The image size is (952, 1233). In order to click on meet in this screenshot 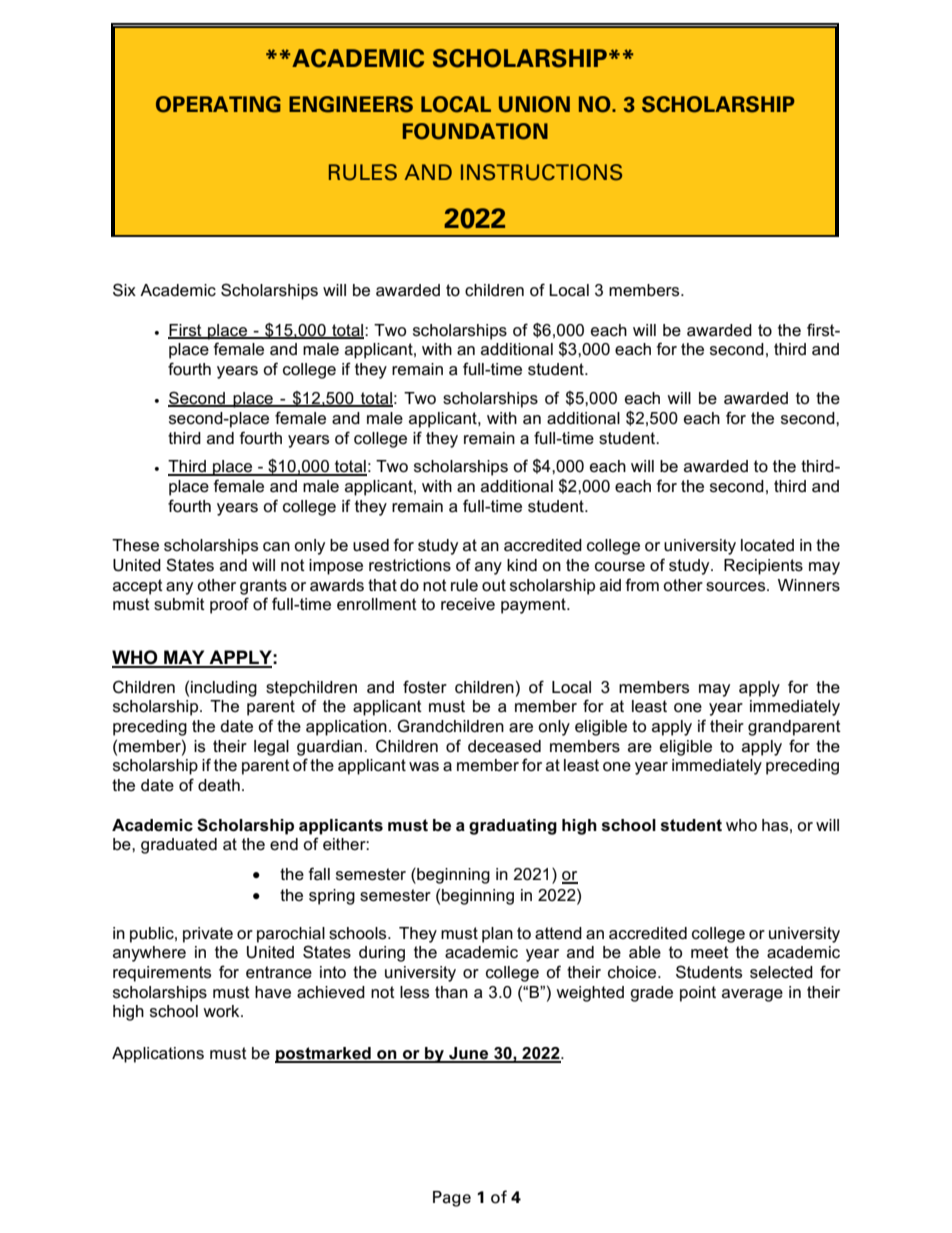, I will do `click(710, 952)`.
